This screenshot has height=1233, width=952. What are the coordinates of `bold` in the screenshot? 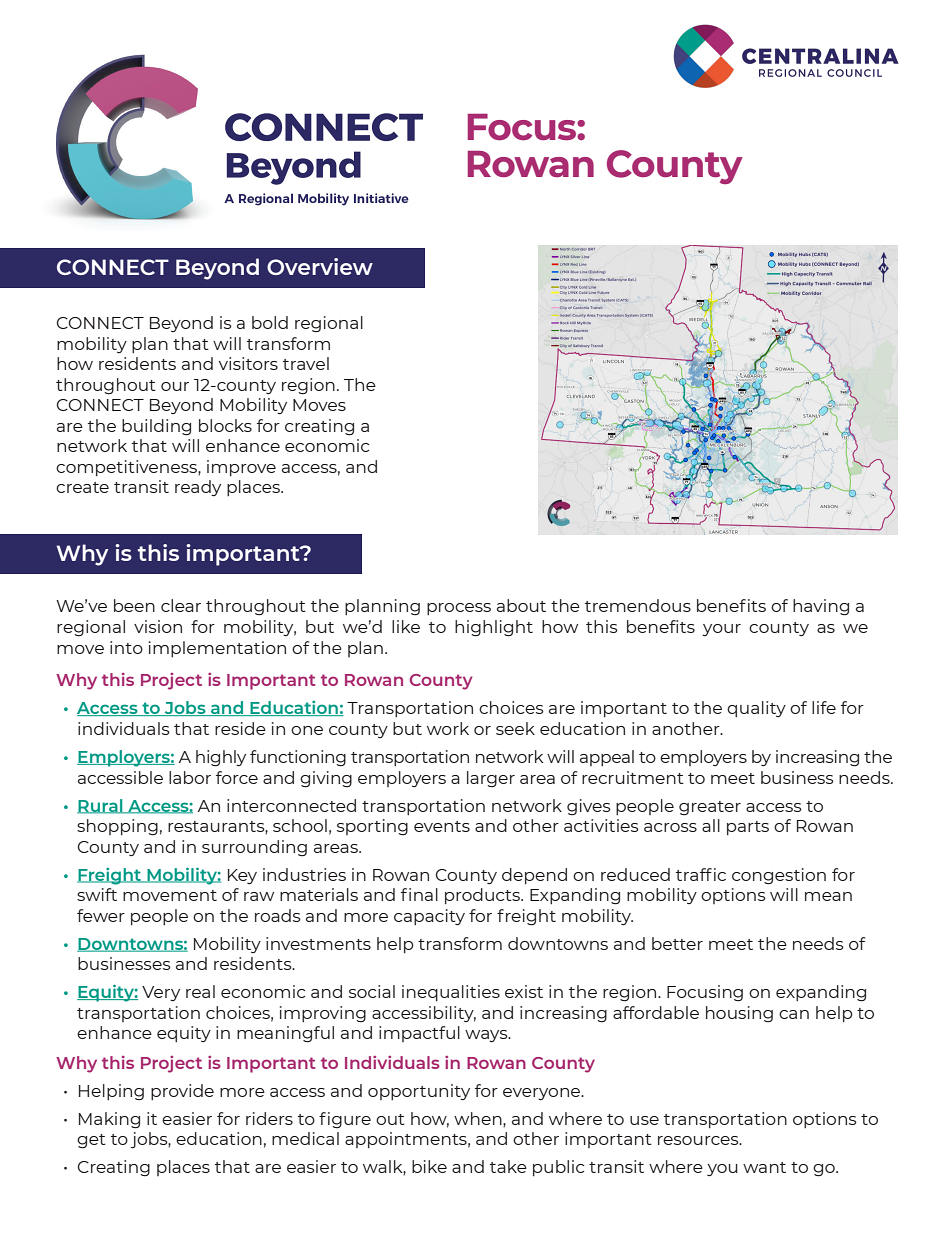 It's located at (270, 322).
